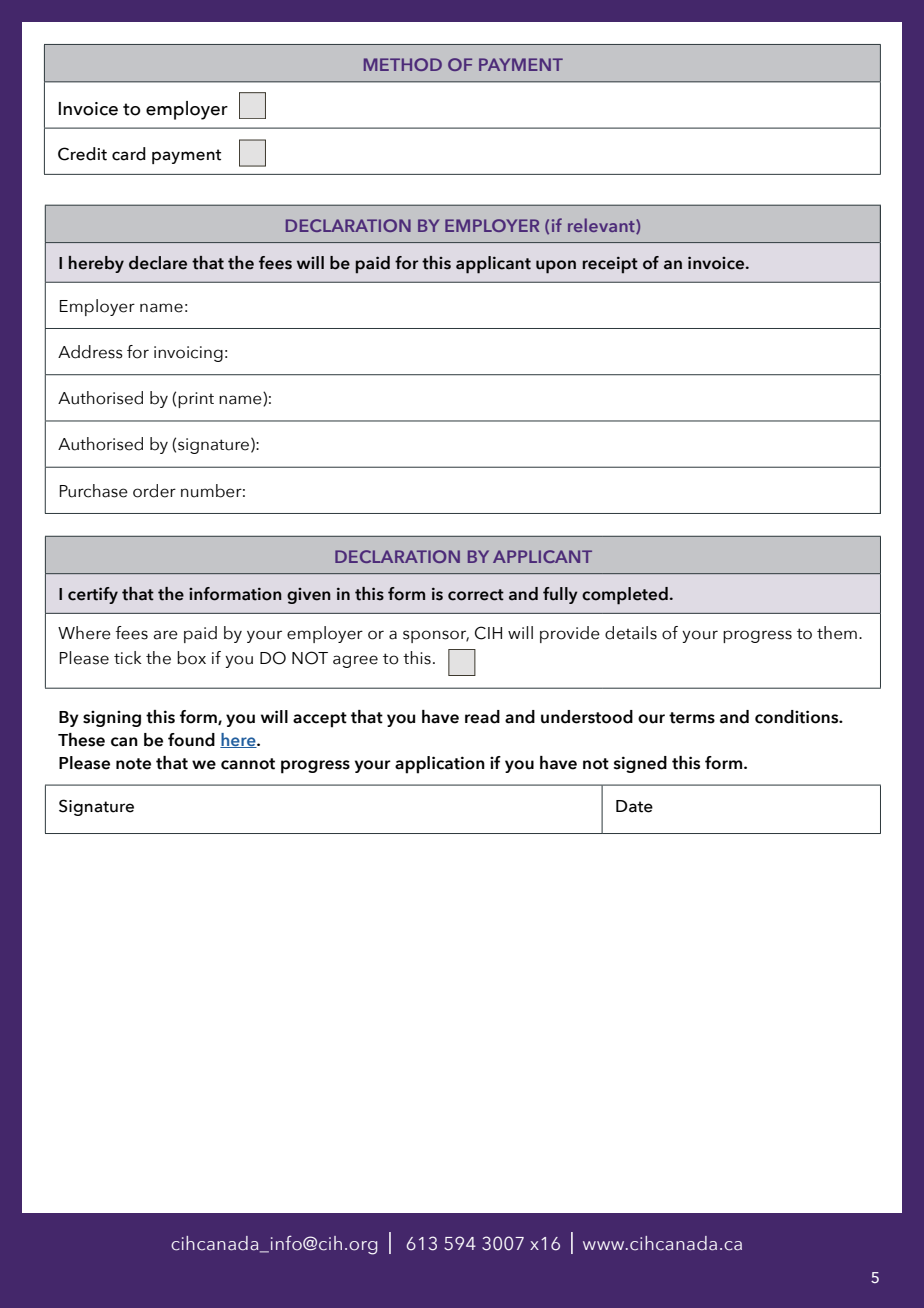  Describe the element at coordinates (640, 764) in the page. I see `signed` at that location.
